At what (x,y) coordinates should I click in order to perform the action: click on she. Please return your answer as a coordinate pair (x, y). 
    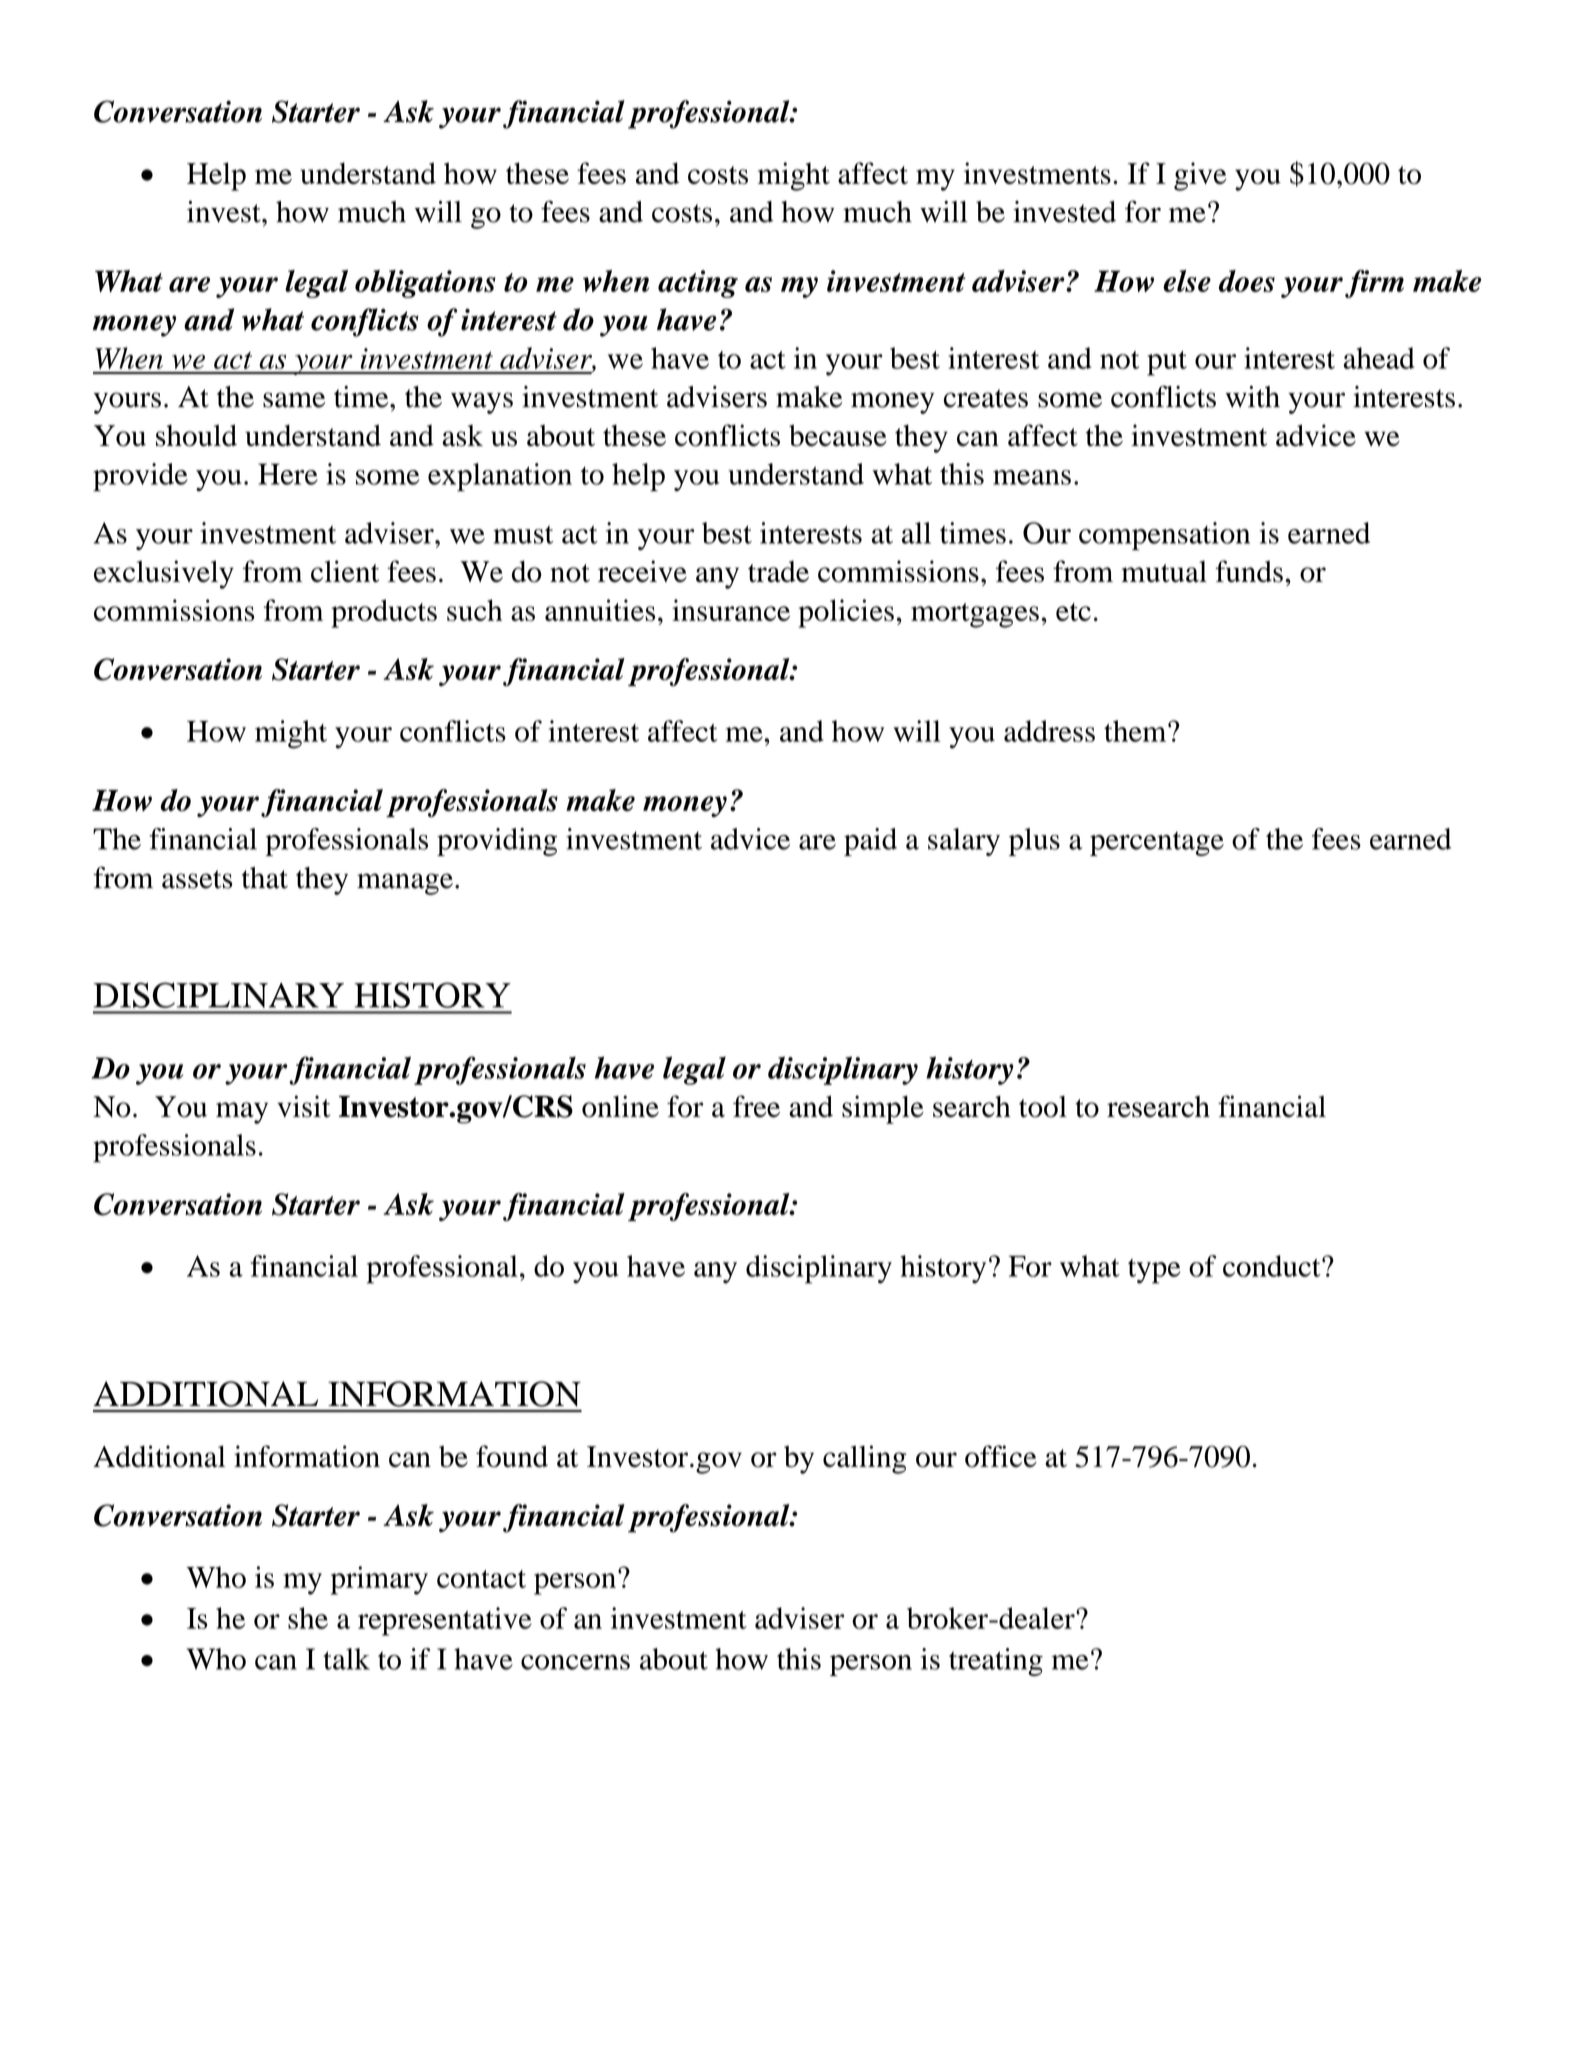
    Looking at the image, I should click on (308, 1618).
